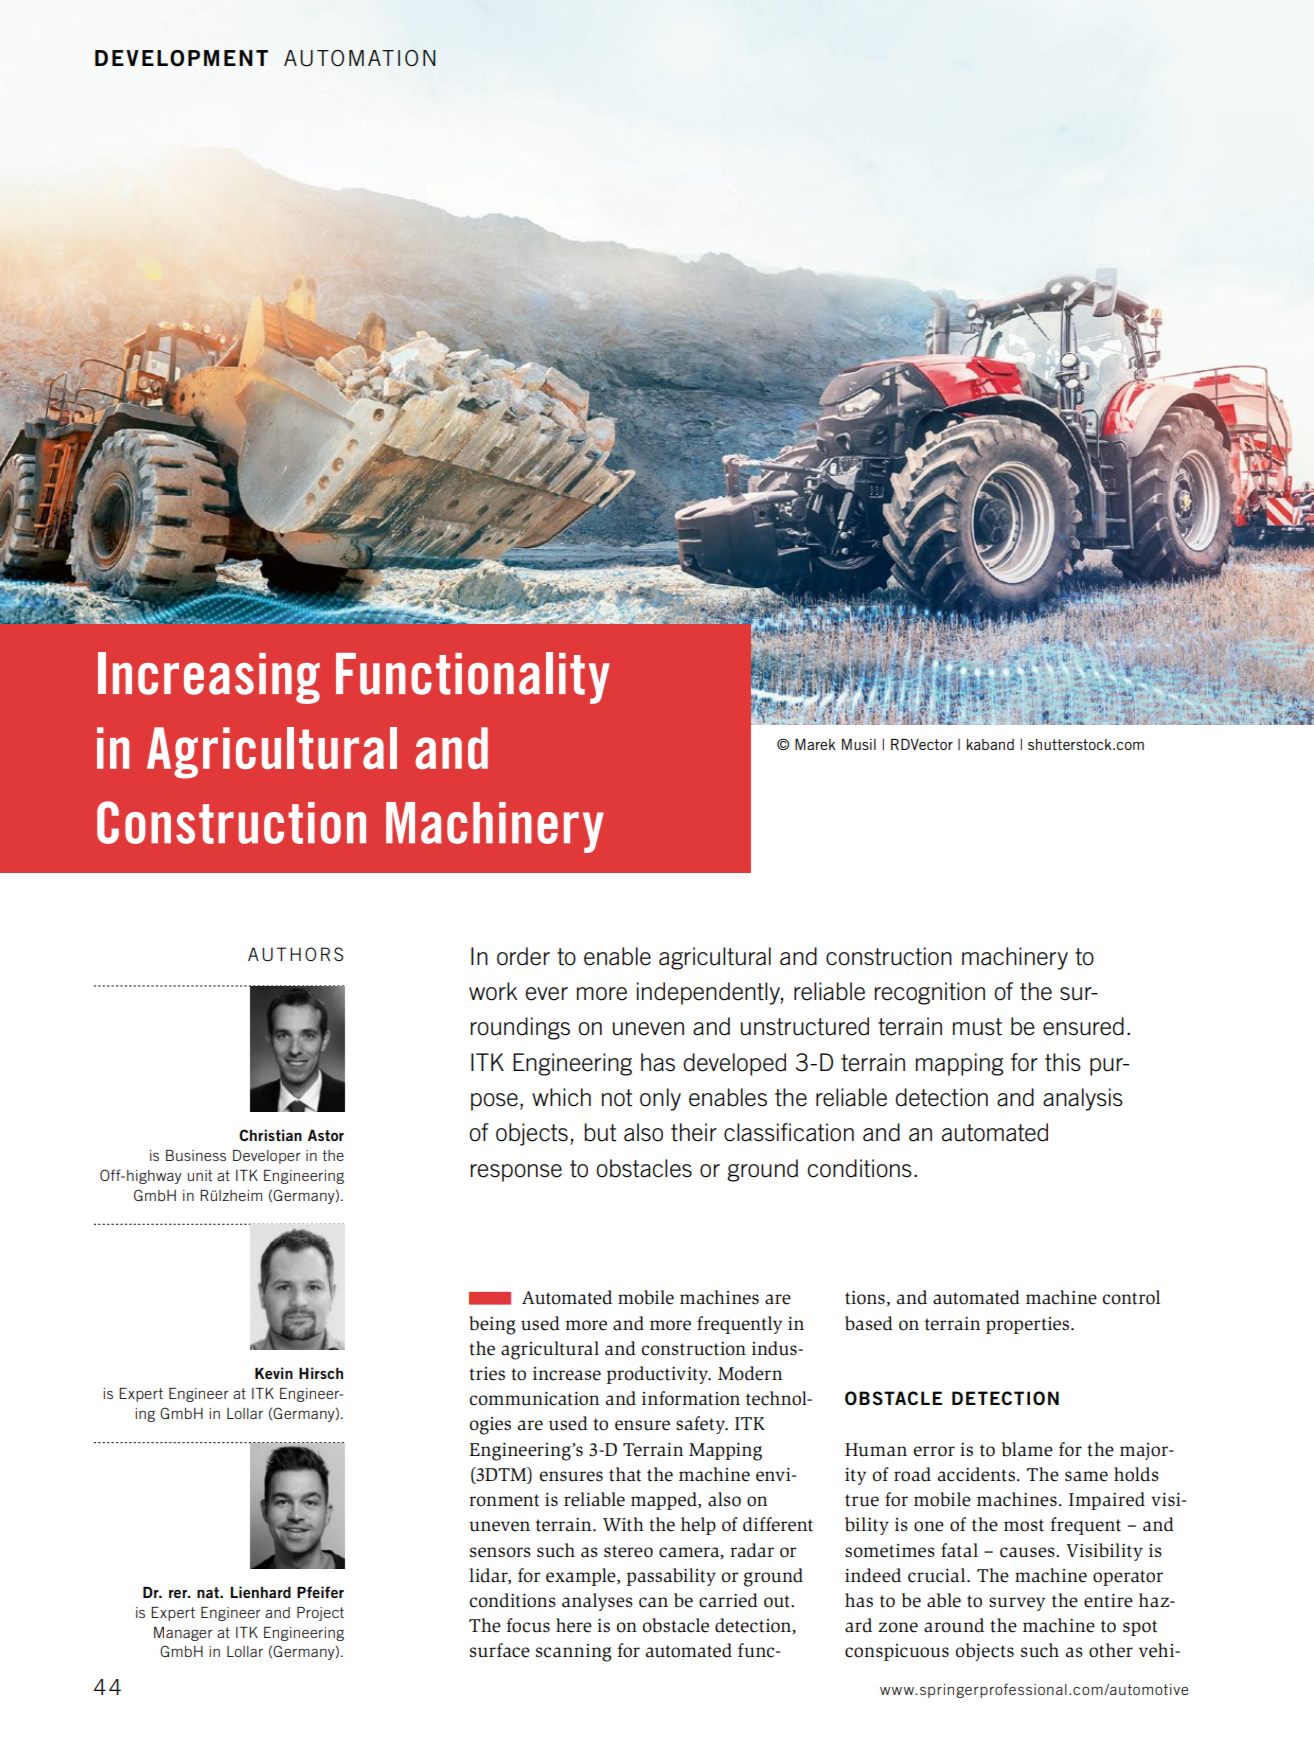 The image size is (1314, 1745). What do you see at coordinates (326, 1135) in the image?
I see `Astor` at bounding box center [326, 1135].
